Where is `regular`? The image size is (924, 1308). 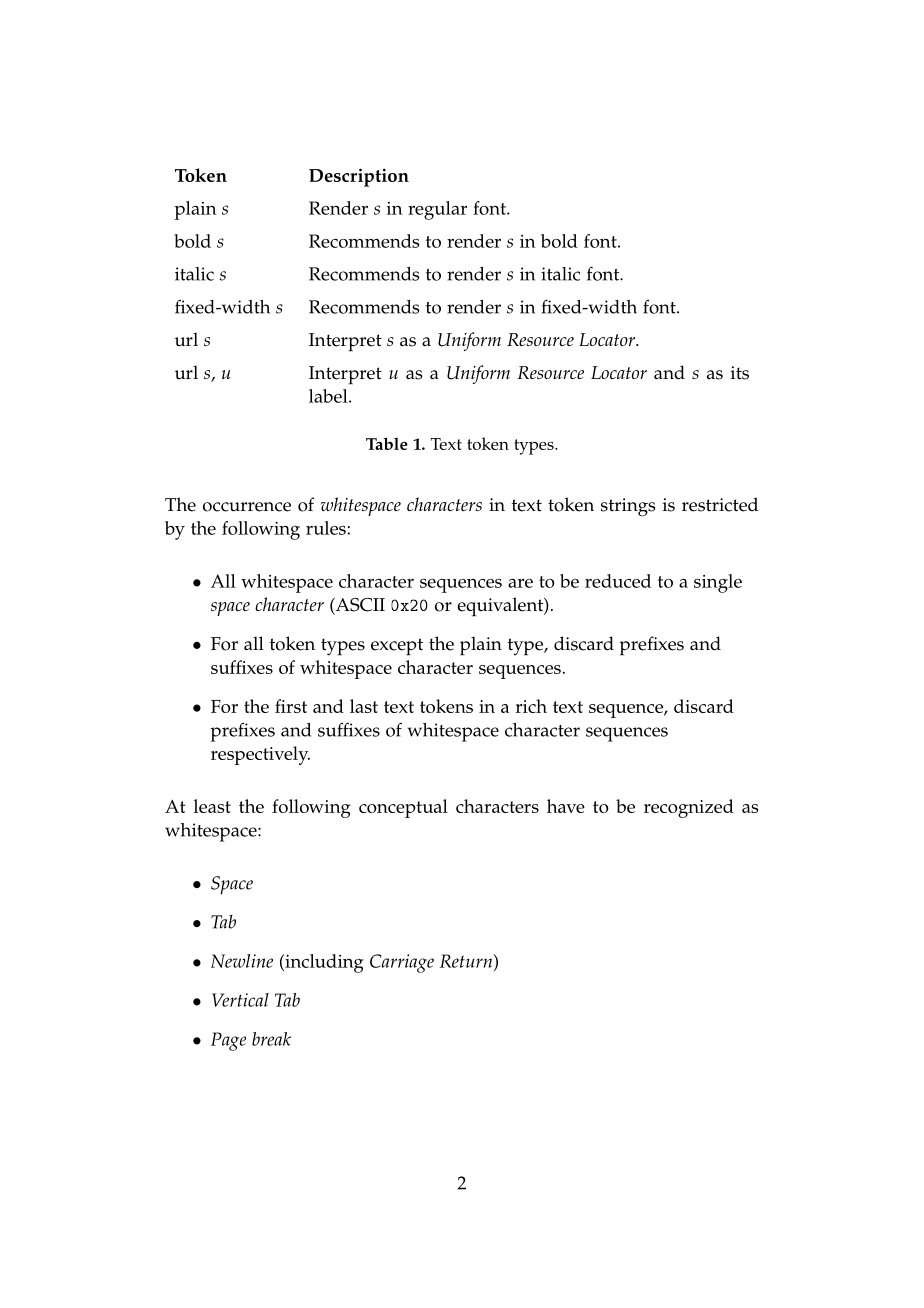
regular is located at coordinates (437, 210).
